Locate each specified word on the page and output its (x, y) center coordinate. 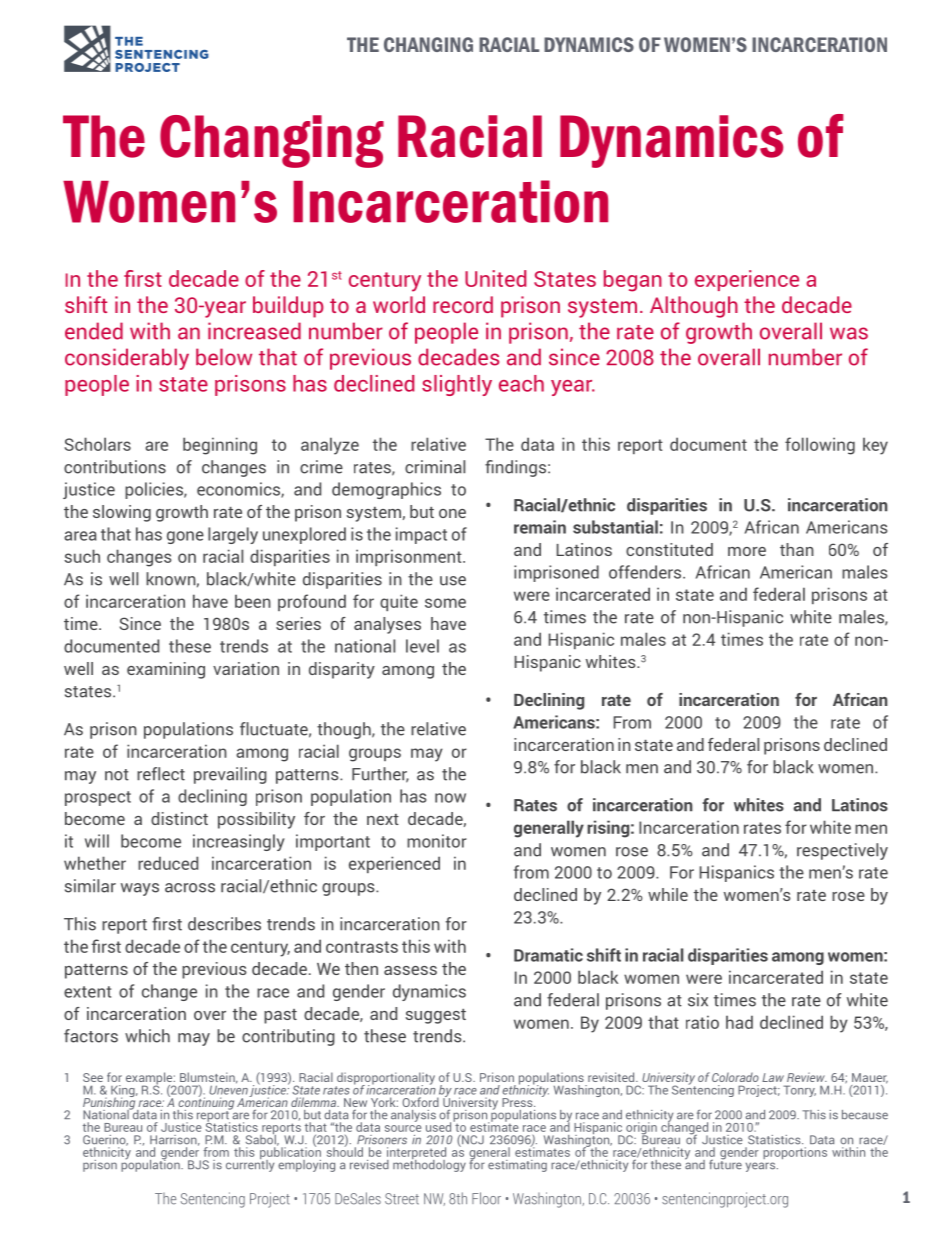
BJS (198, 1165)
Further (380, 775)
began (633, 281)
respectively (842, 851)
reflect (161, 774)
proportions (795, 1153)
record (463, 304)
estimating (517, 1166)
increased (254, 331)
